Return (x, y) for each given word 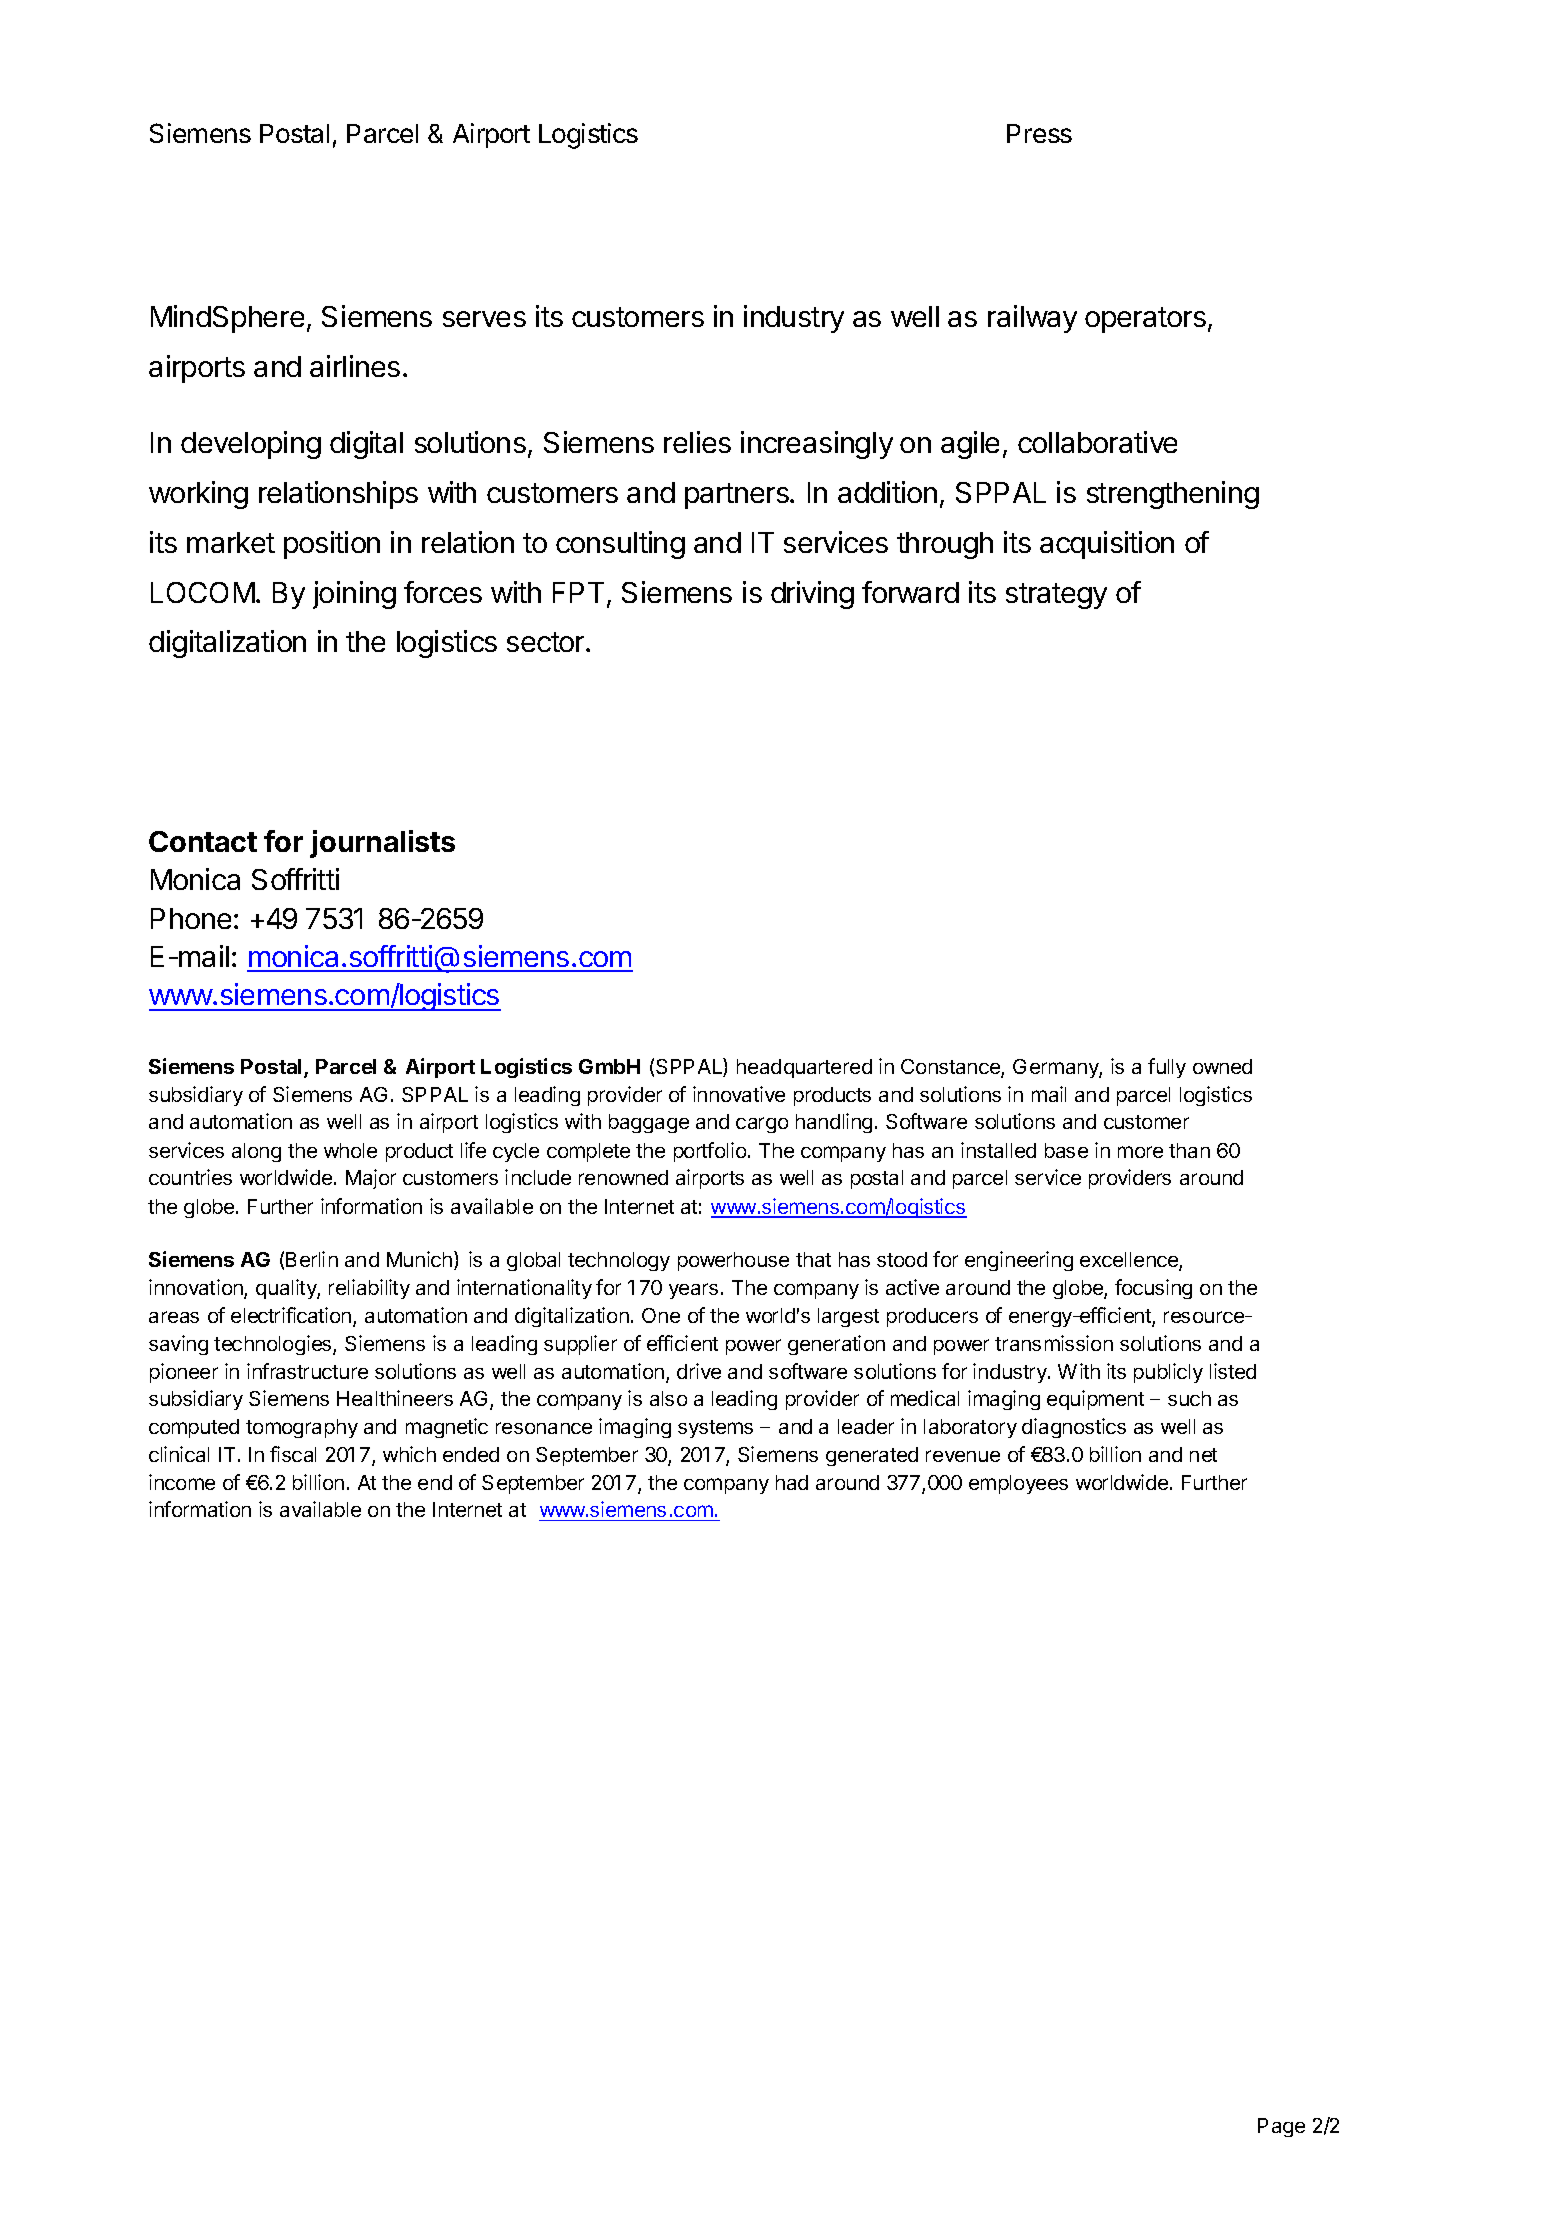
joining (354, 595)
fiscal (293, 1454)
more (1140, 1152)
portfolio (711, 1152)
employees (1018, 1484)
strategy (1056, 596)
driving (812, 595)
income (182, 1482)
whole (350, 1150)
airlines (355, 366)
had (792, 1482)
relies (697, 442)
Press (1039, 133)
